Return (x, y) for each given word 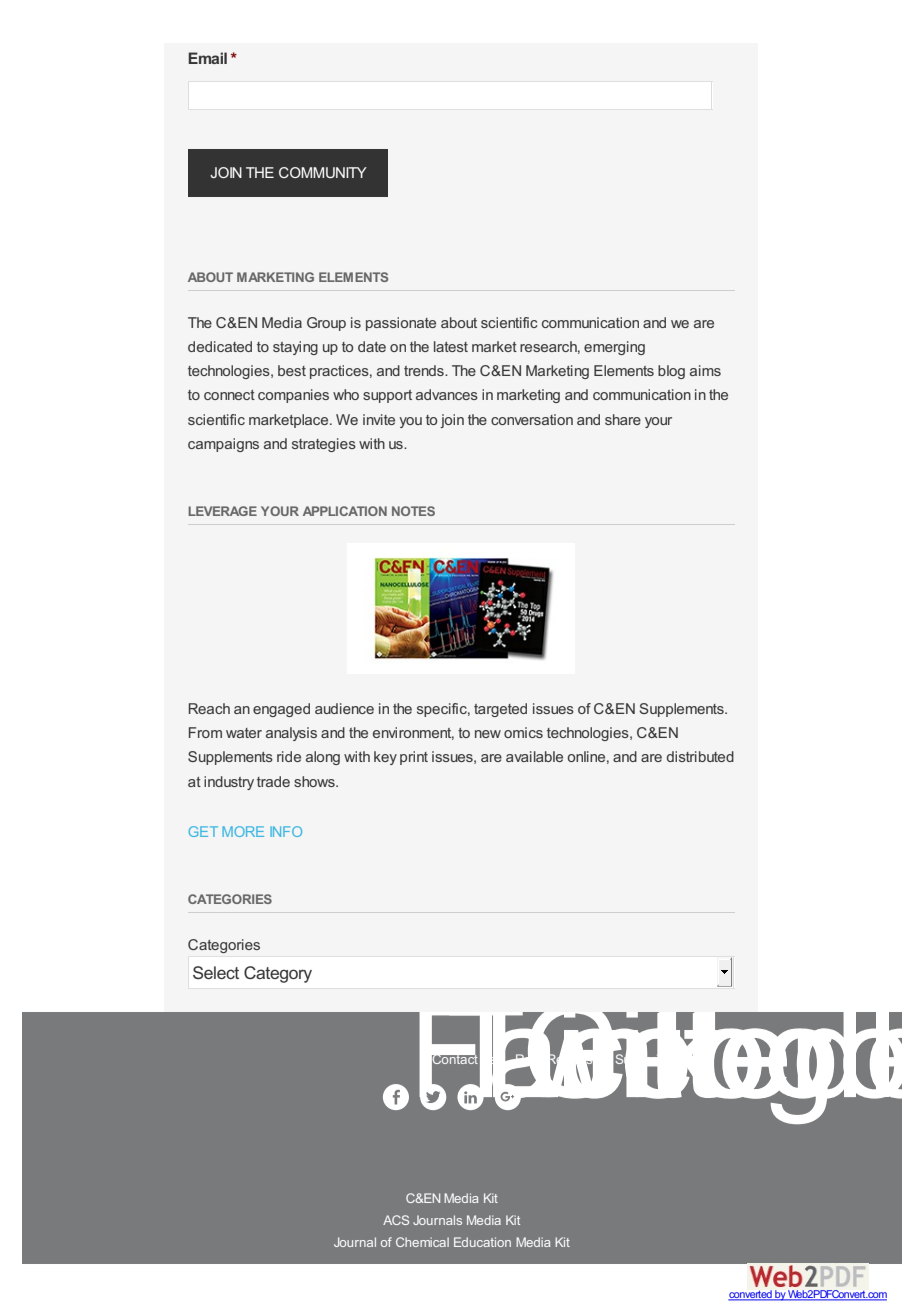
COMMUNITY (323, 172)
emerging (614, 348)
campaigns (223, 445)
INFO (286, 831)
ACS (396, 1220)
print (414, 758)
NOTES (413, 511)
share (623, 419)
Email (207, 58)
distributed (700, 756)
